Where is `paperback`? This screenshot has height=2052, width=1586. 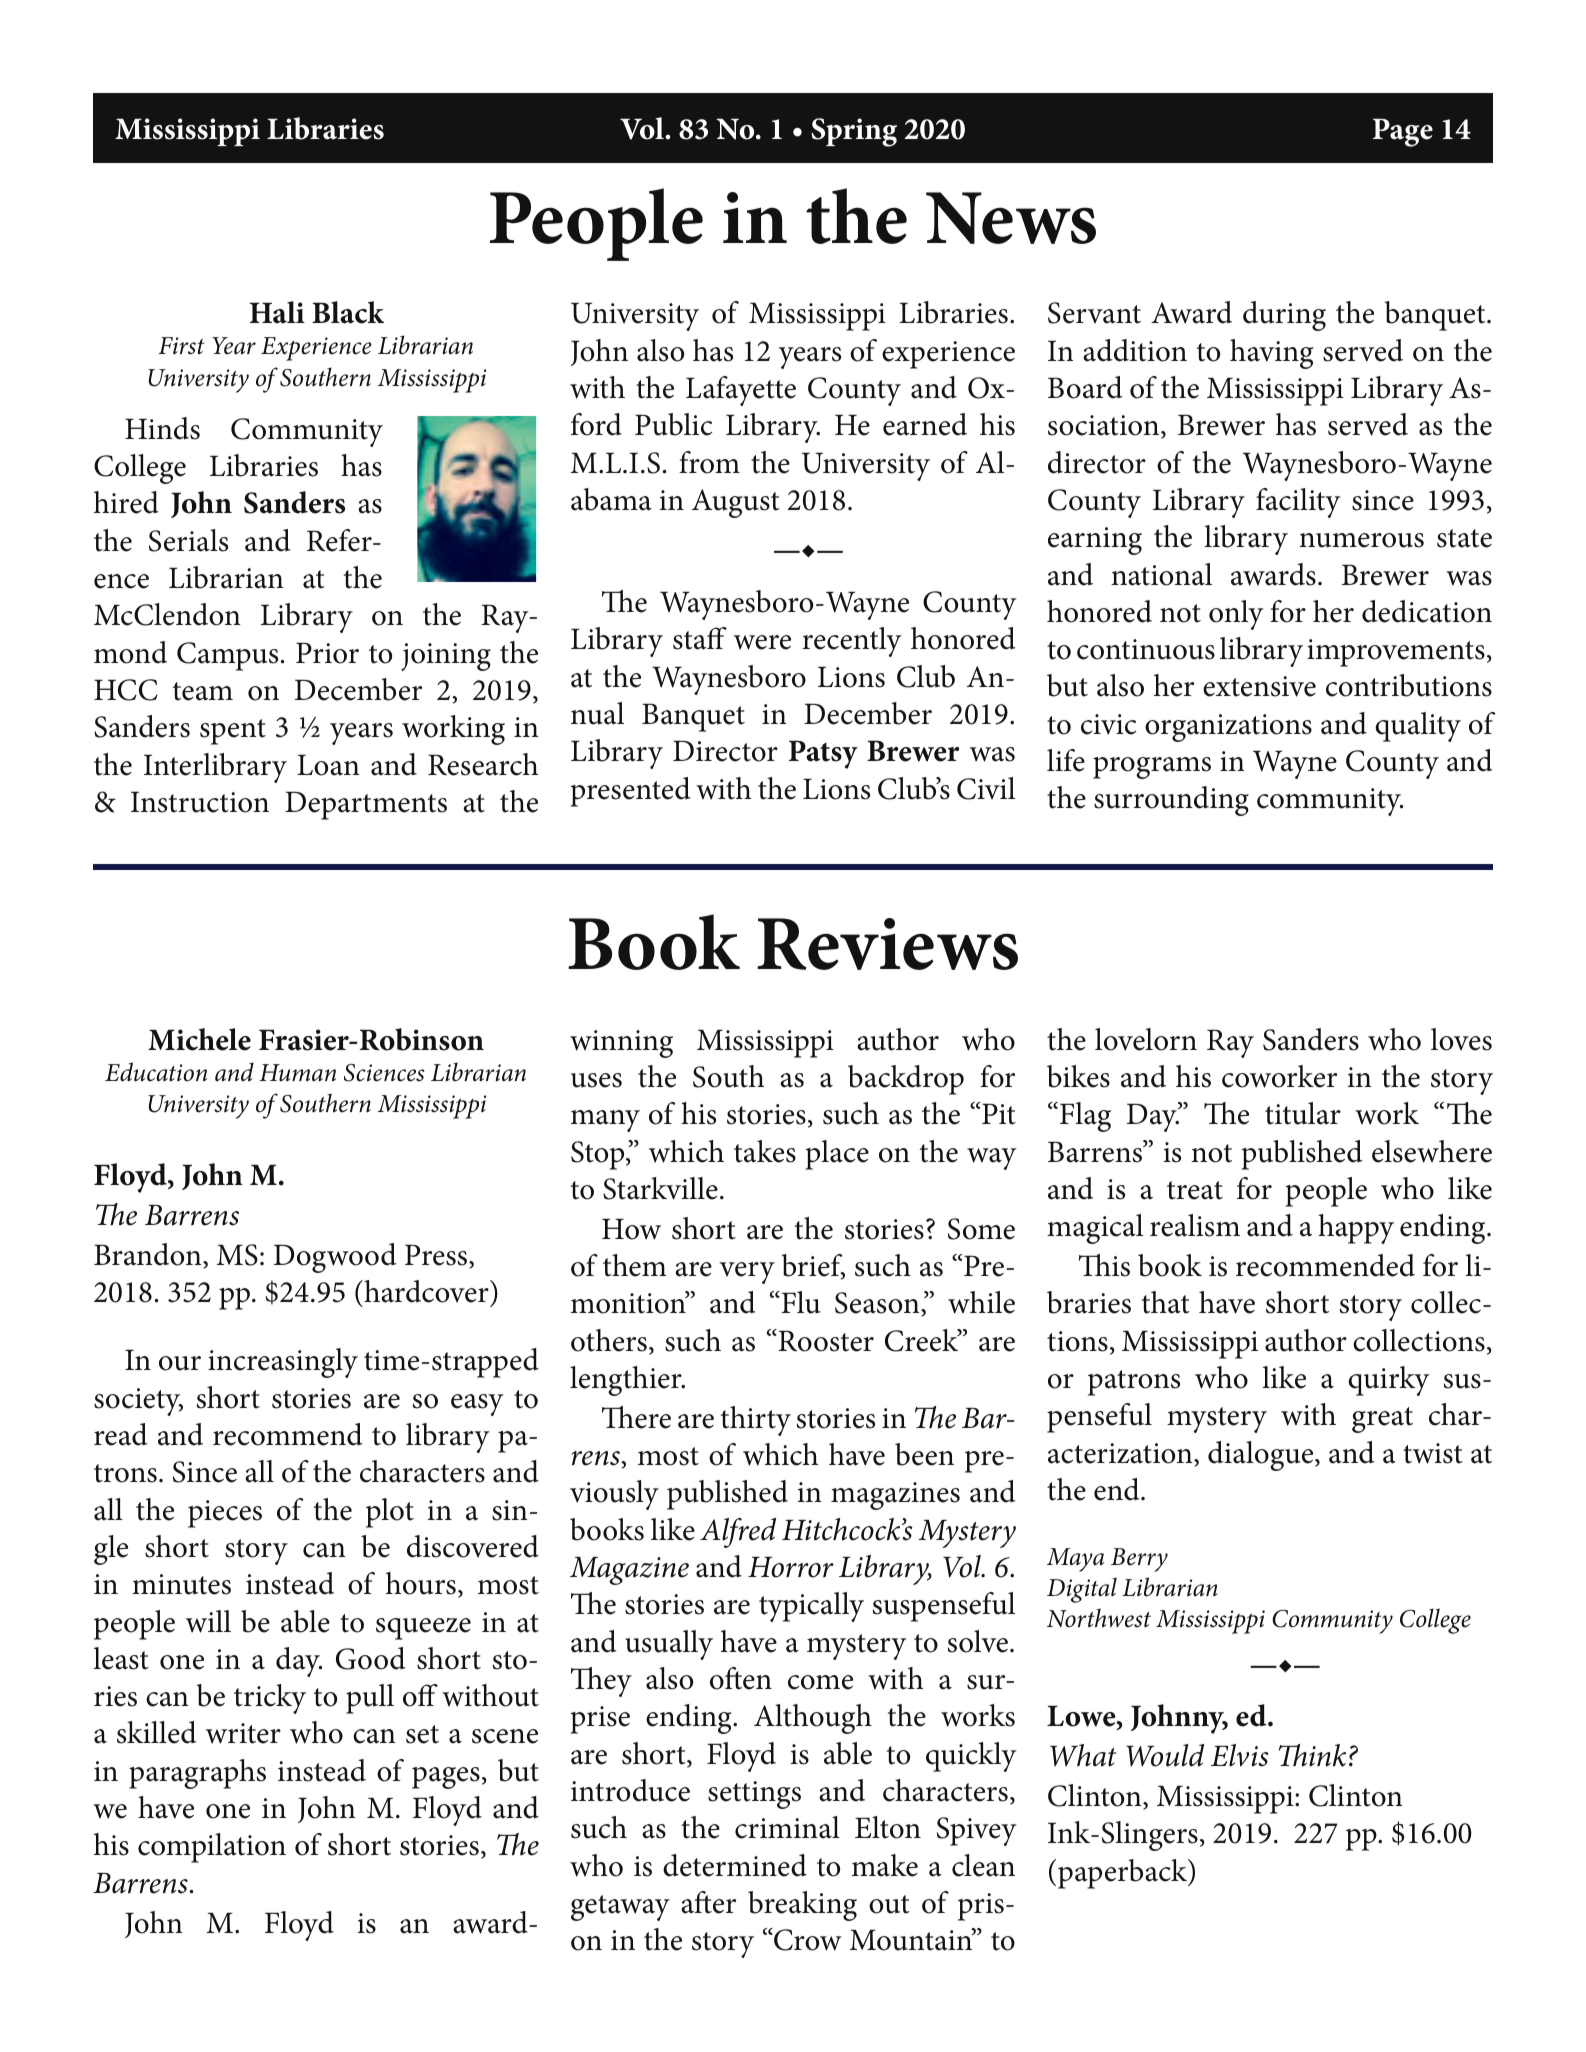 paperback is located at coordinates (1124, 1874).
